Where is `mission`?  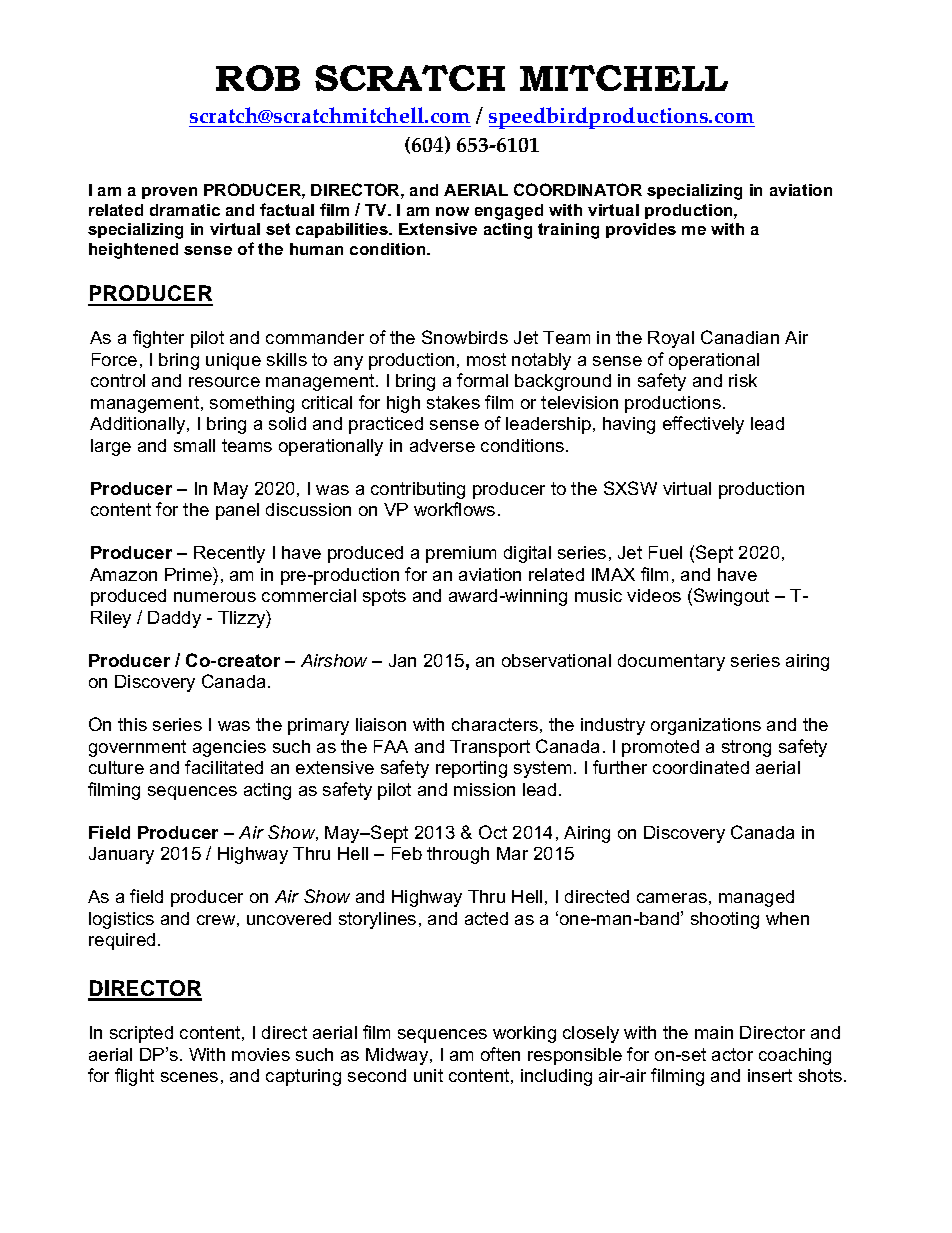 mission is located at coordinates (484, 789).
